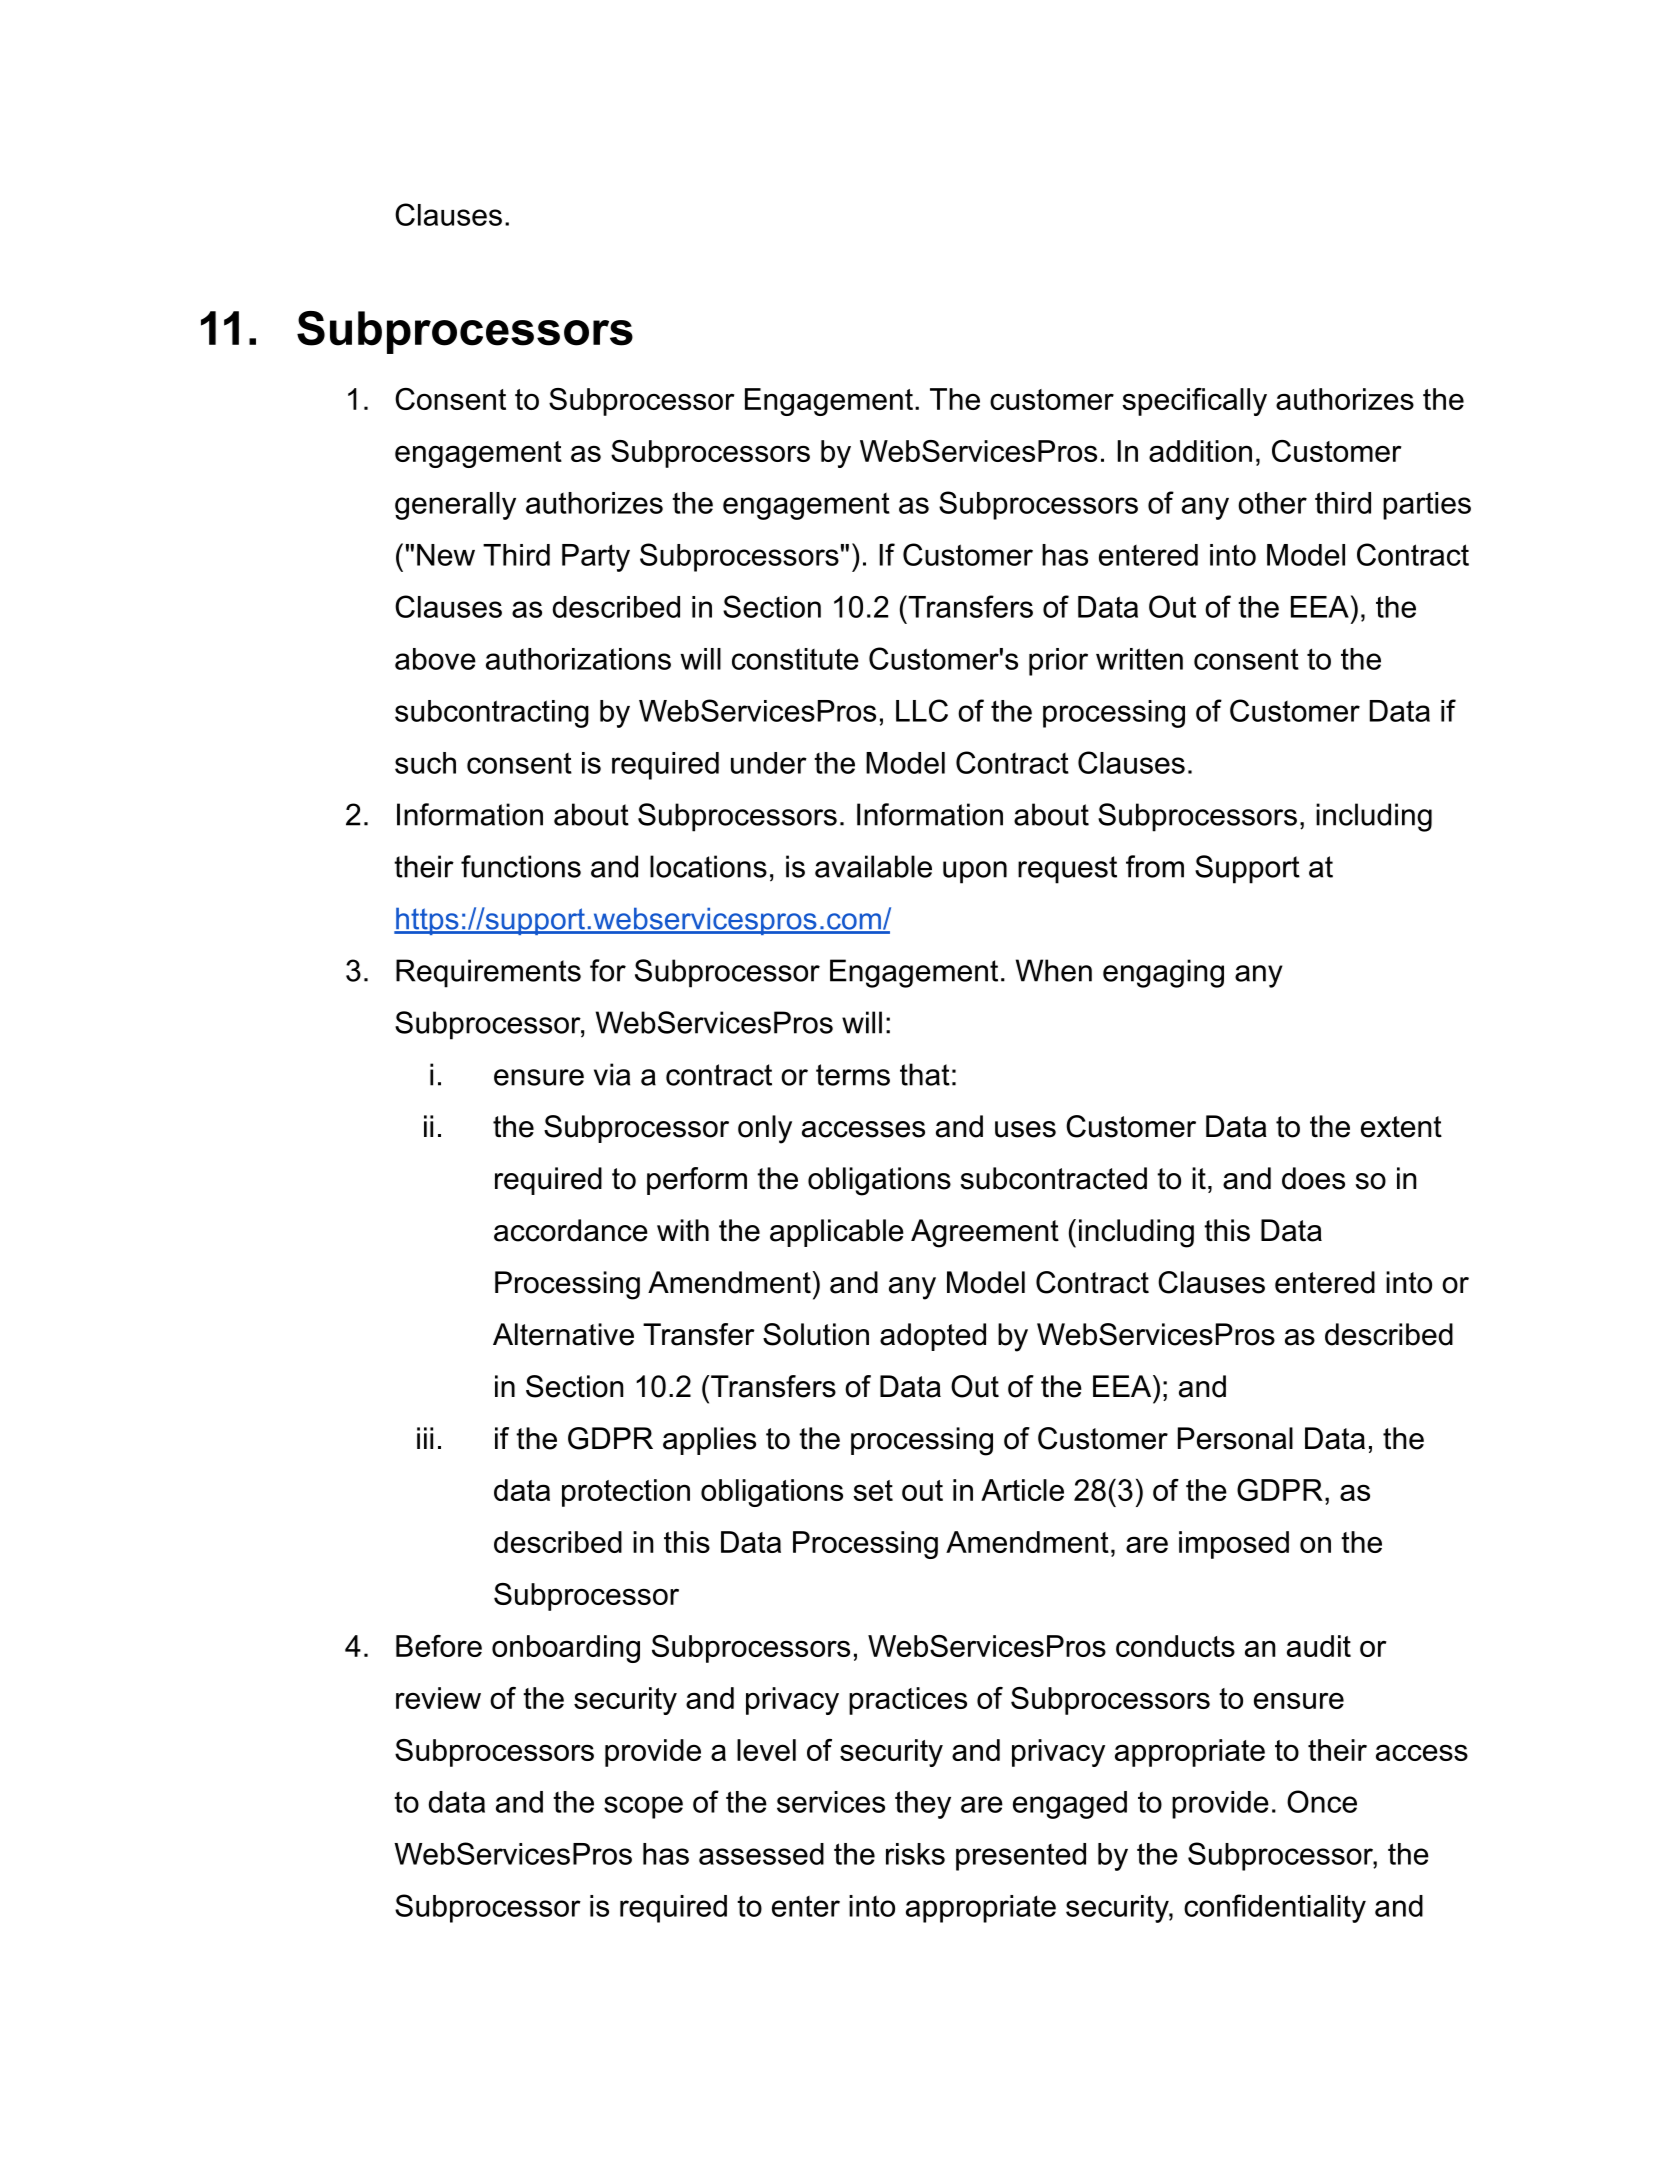  Describe the element at coordinates (1200, 451) in the screenshot. I see `addition` at that location.
